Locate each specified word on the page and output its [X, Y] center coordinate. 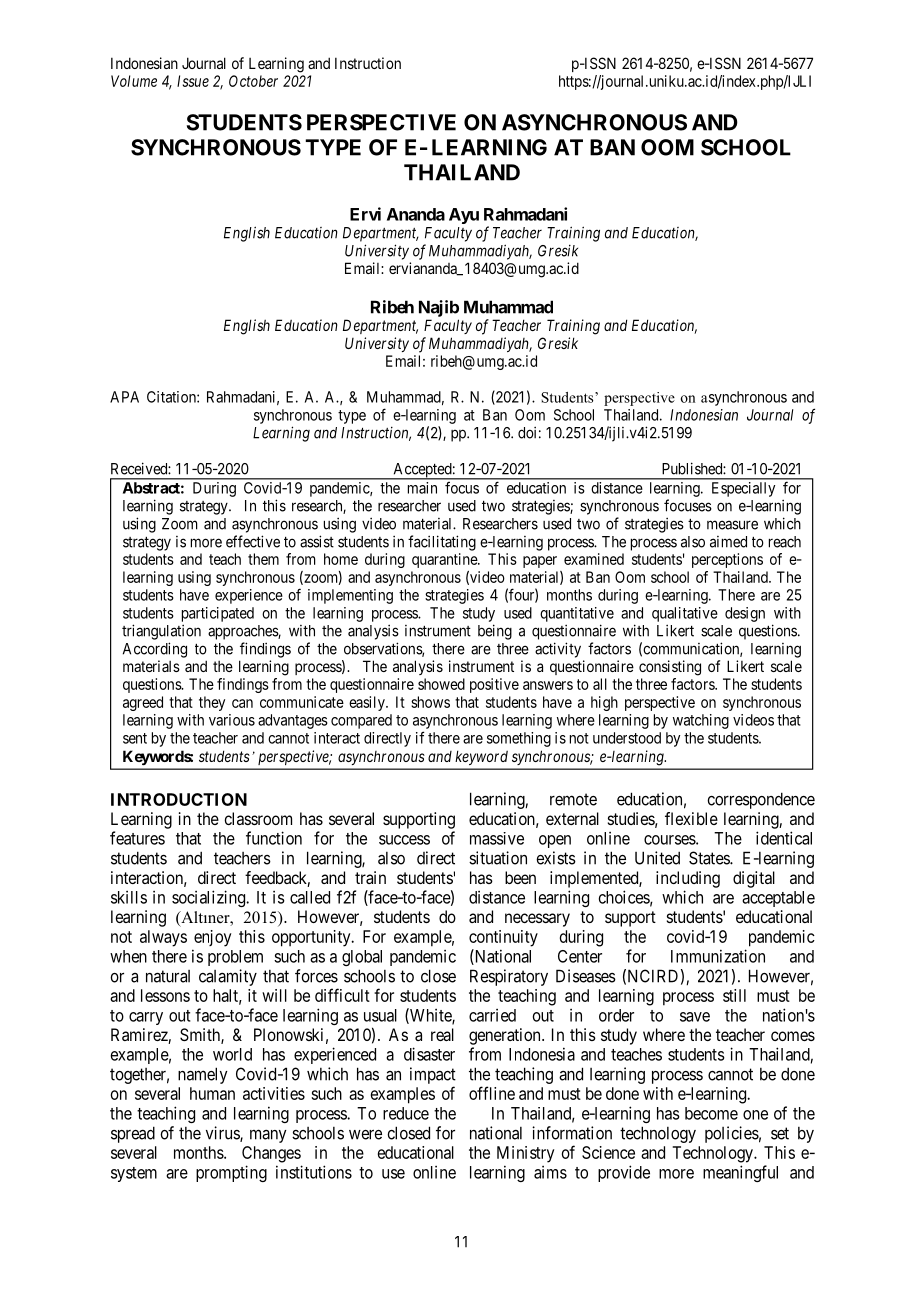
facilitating [442, 543]
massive [497, 838]
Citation [172, 397]
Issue [193, 81]
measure [732, 525]
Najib [439, 308]
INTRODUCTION [179, 799]
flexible [691, 818]
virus [223, 1134]
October [253, 81]
